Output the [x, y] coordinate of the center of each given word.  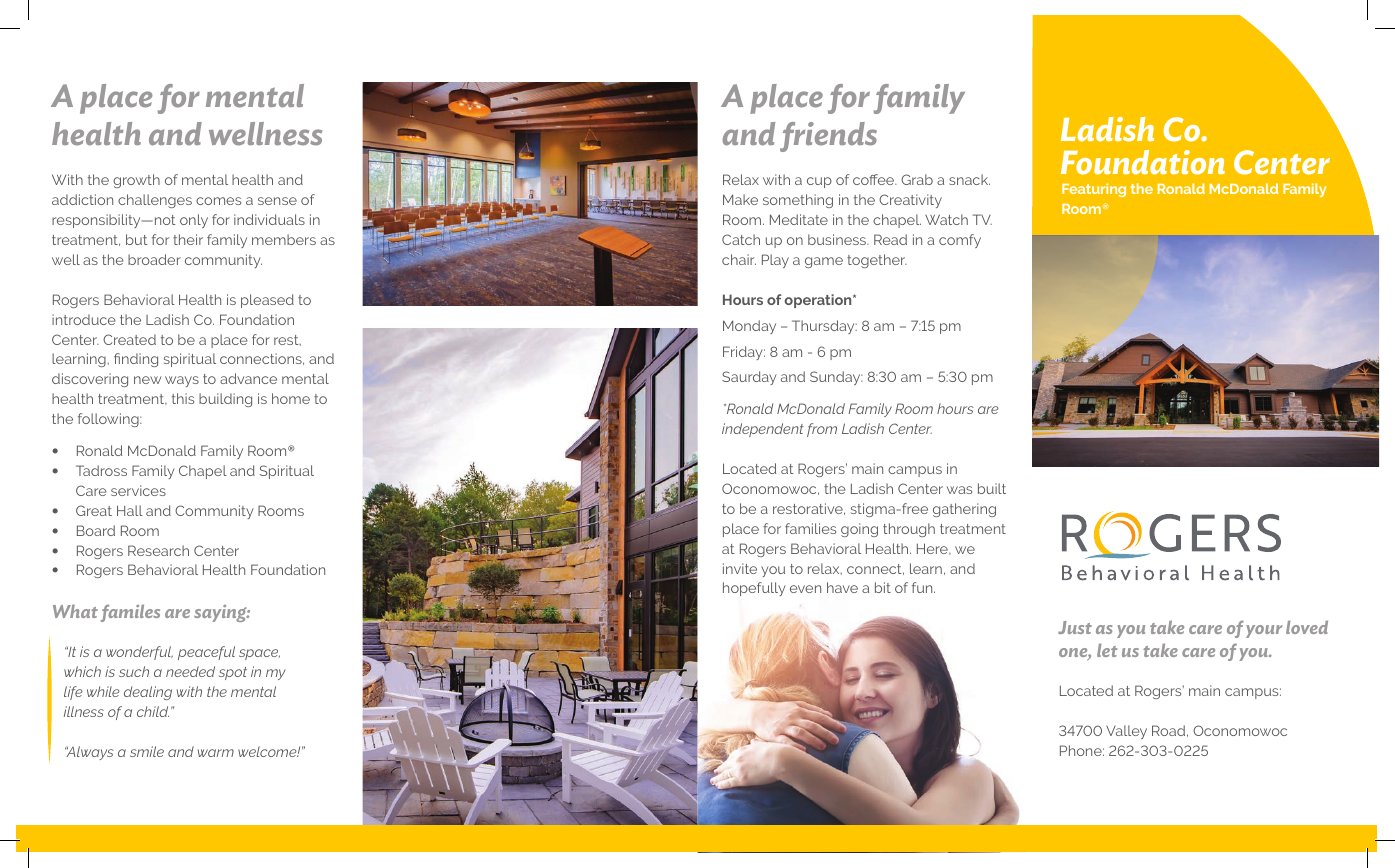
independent [763, 430]
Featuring [1094, 190]
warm [216, 753]
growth [136, 181]
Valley [1126, 732]
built [992, 488]
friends [828, 137]
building [225, 400]
